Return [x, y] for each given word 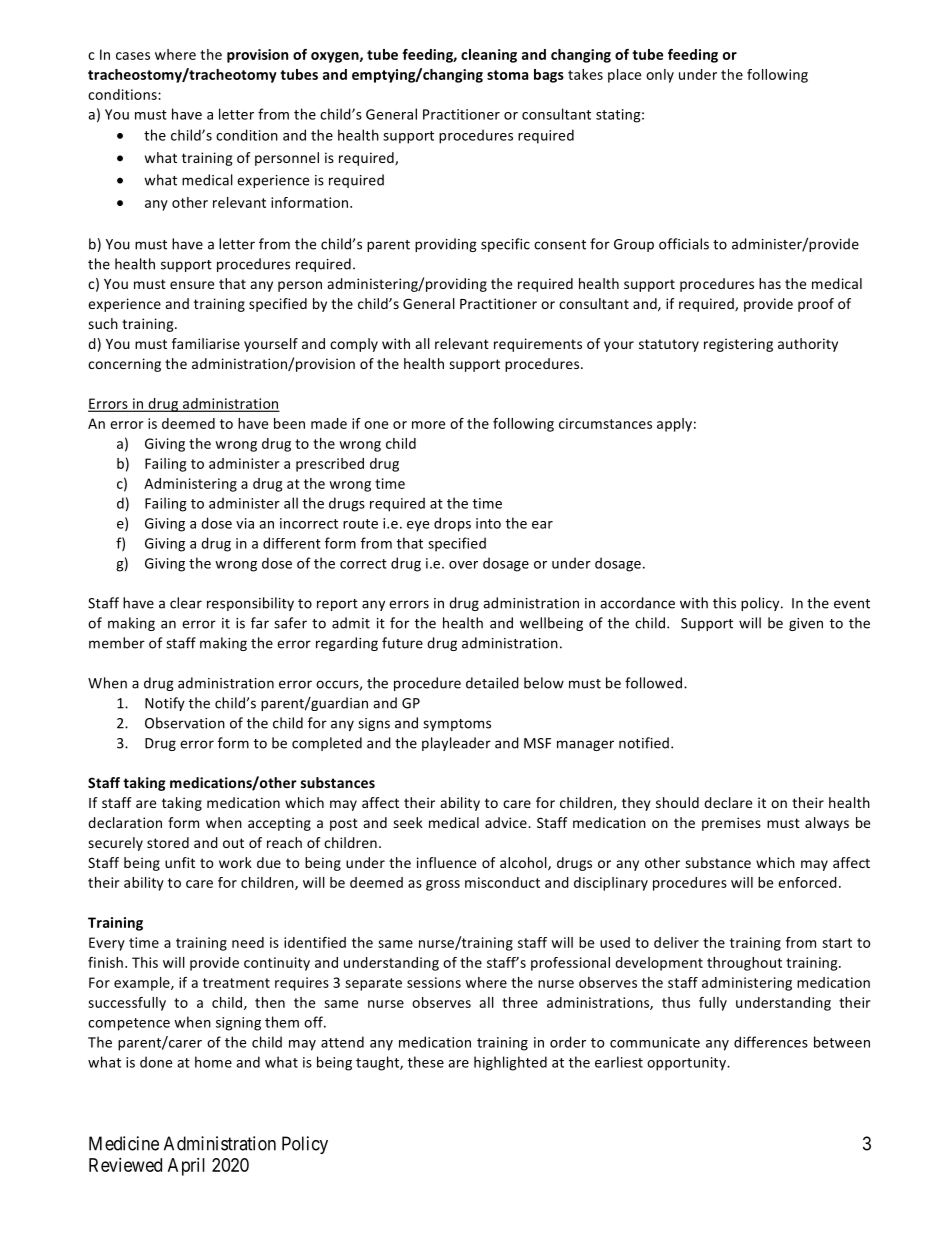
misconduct [502, 882]
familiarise [206, 343]
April [186, 1167]
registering [738, 345]
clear [186, 603]
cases [133, 56]
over [463, 565]
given [806, 624]
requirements [538, 345]
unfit [180, 862]
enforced [807, 882]
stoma [507, 75]
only [660, 76]
